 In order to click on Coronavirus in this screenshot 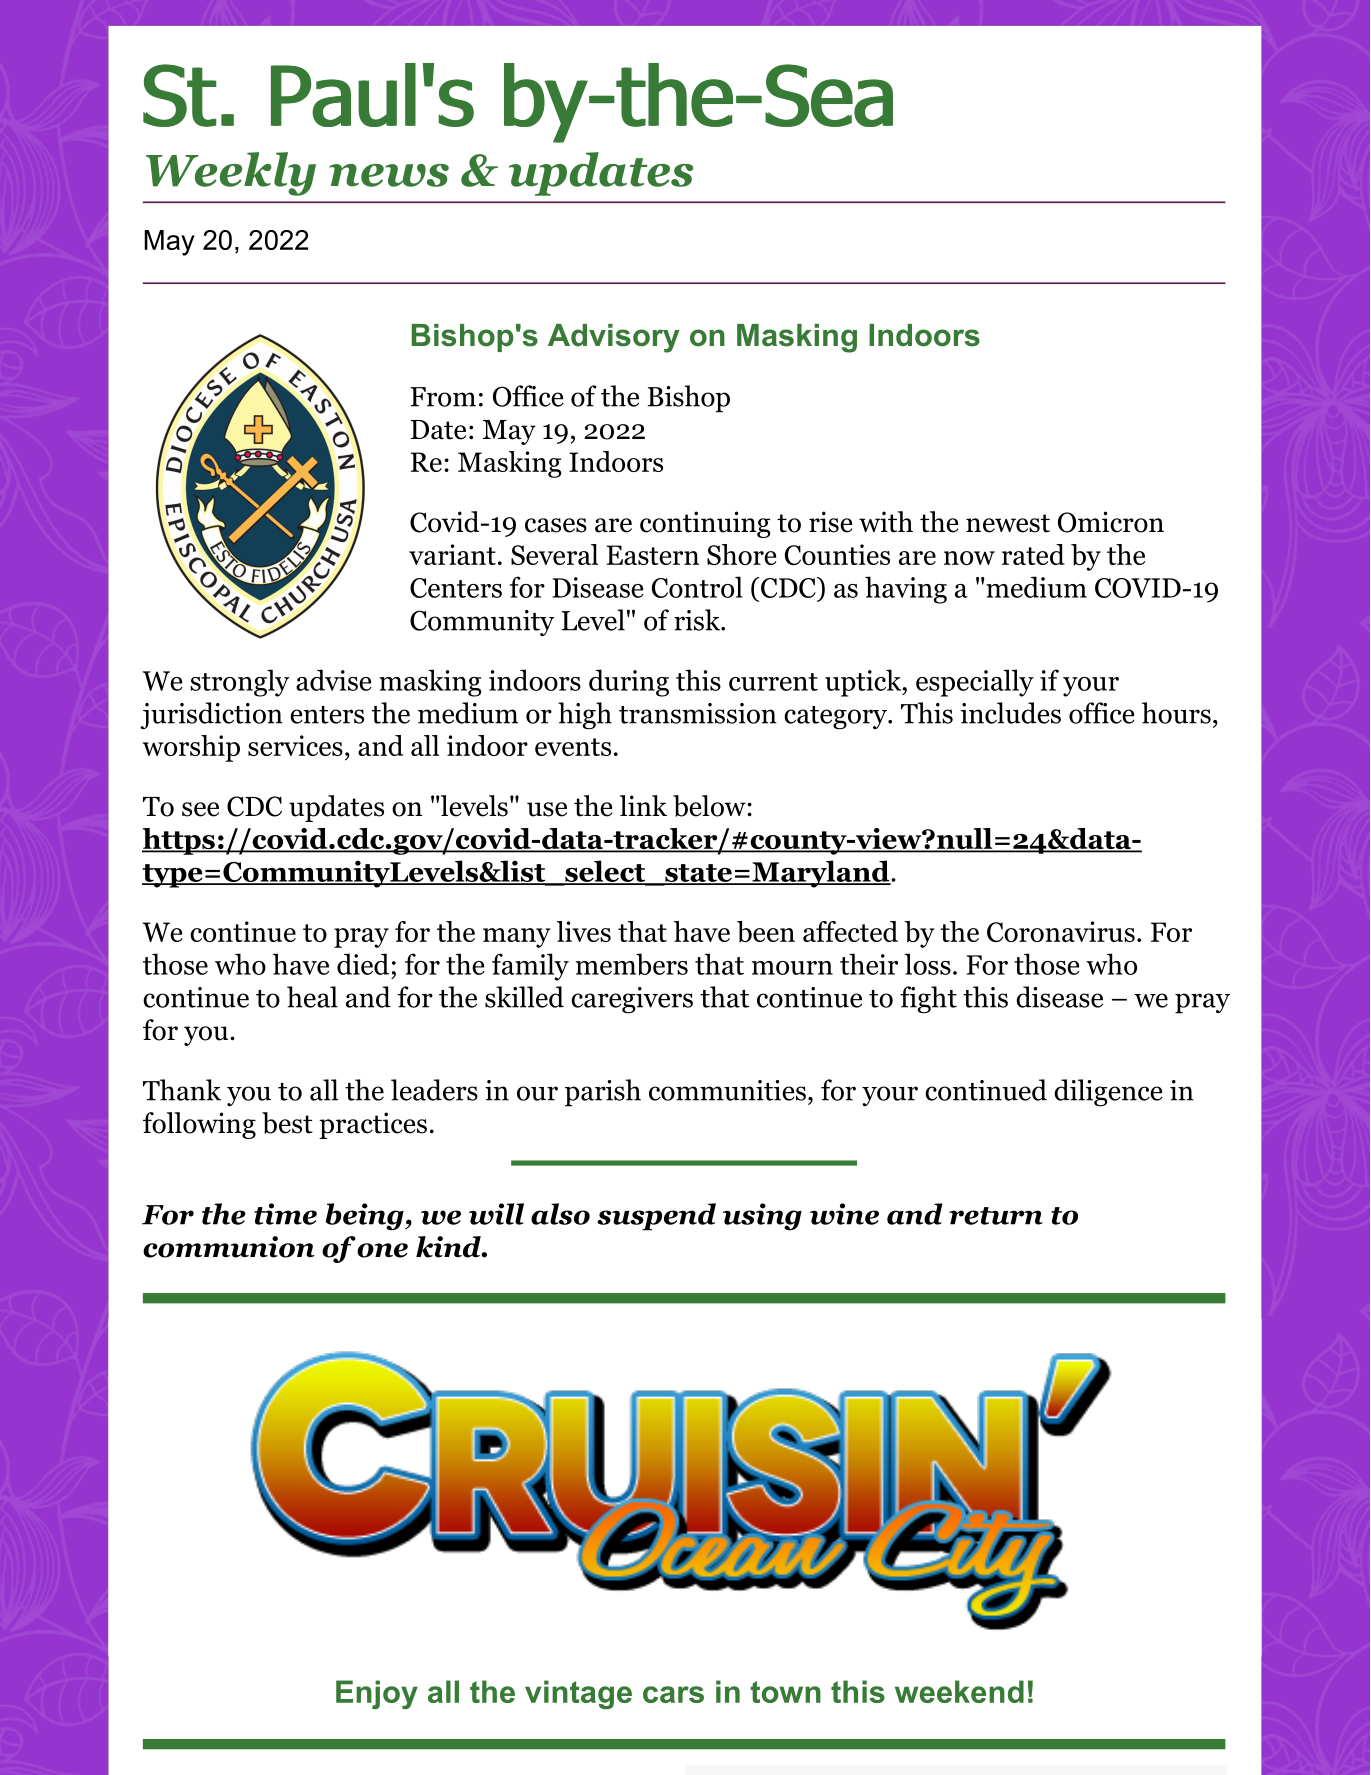, I will do `click(1061, 931)`.
